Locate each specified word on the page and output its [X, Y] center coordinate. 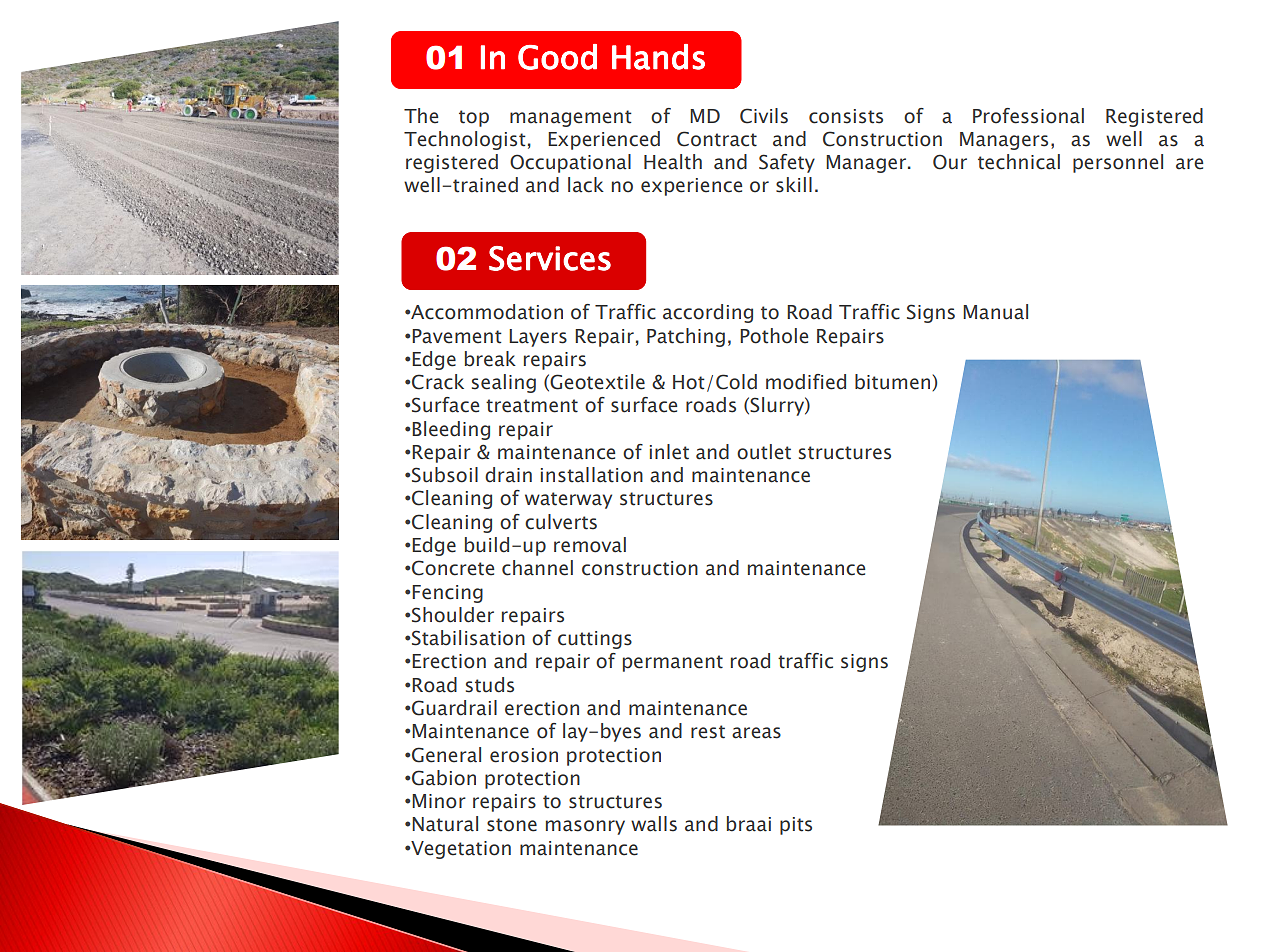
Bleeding [451, 430]
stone [512, 825]
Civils [764, 116]
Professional [1028, 116]
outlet [764, 452]
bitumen [894, 382]
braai [749, 824]
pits [796, 826]
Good [557, 57]
